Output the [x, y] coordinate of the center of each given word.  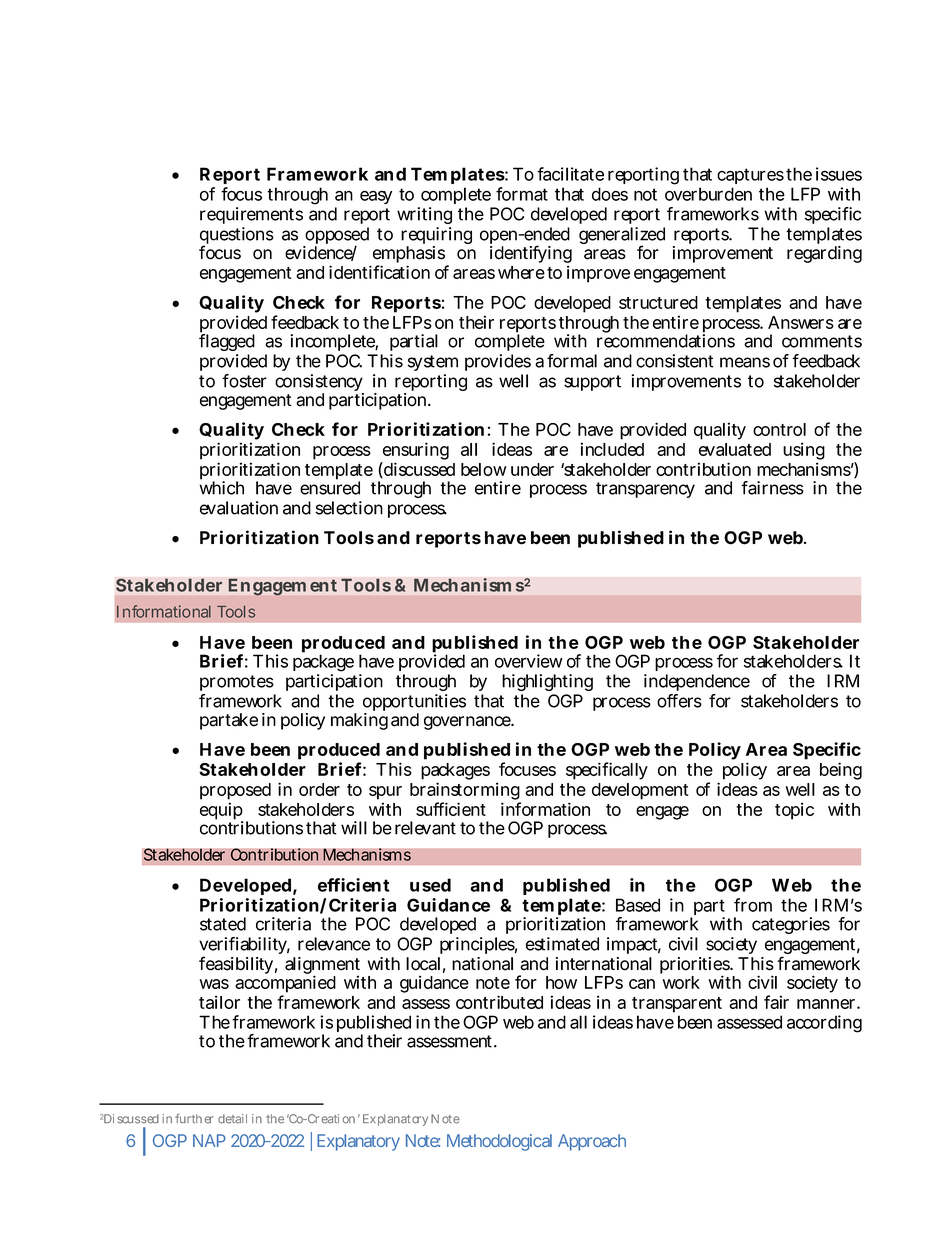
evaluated [735, 449]
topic [794, 811]
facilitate [570, 174]
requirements [251, 215]
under [532, 469]
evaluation [239, 508]
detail [232, 1119]
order [319, 789]
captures [750, 176]
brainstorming [465, 792]
